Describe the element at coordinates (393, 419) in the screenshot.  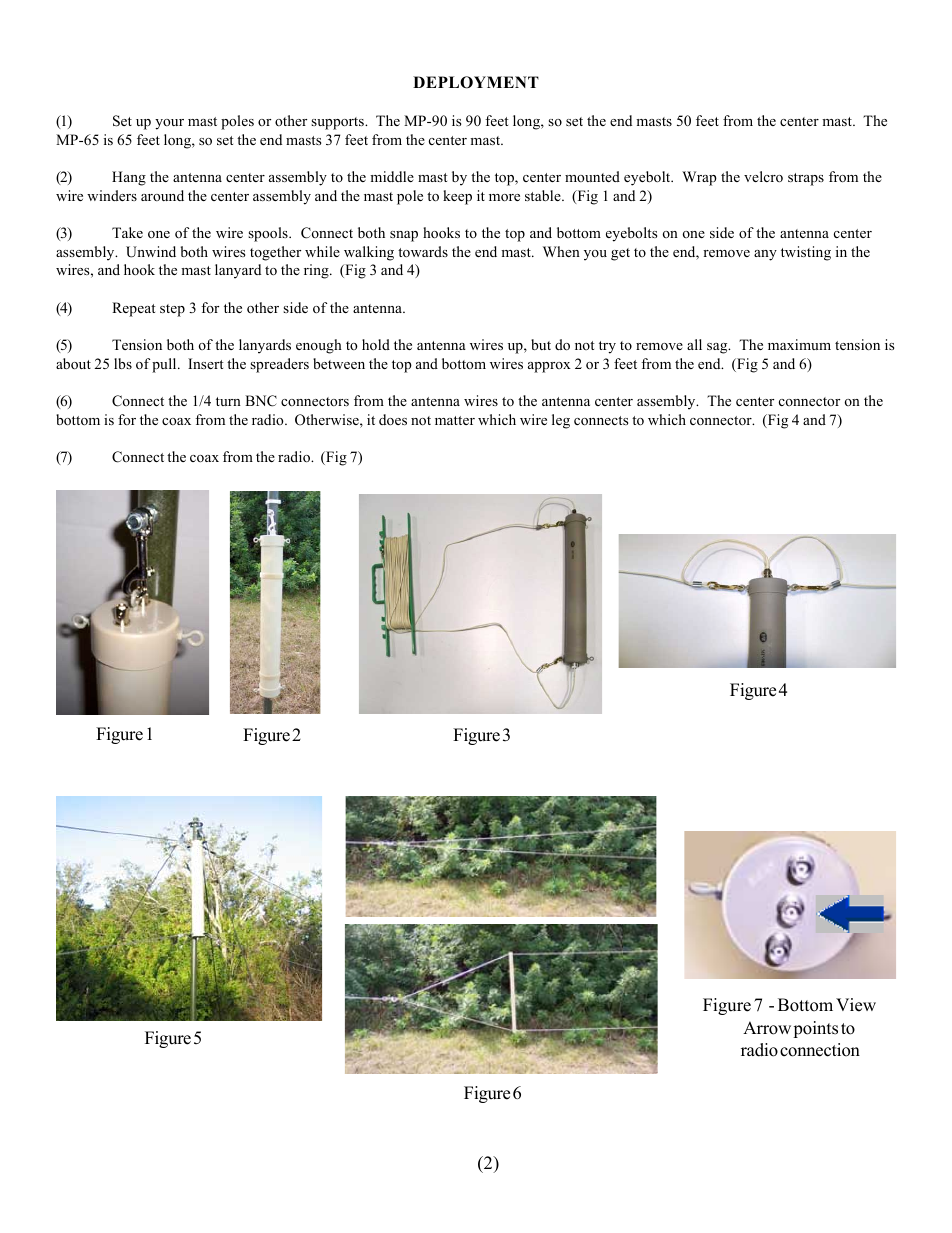
I see `does` at that location.
